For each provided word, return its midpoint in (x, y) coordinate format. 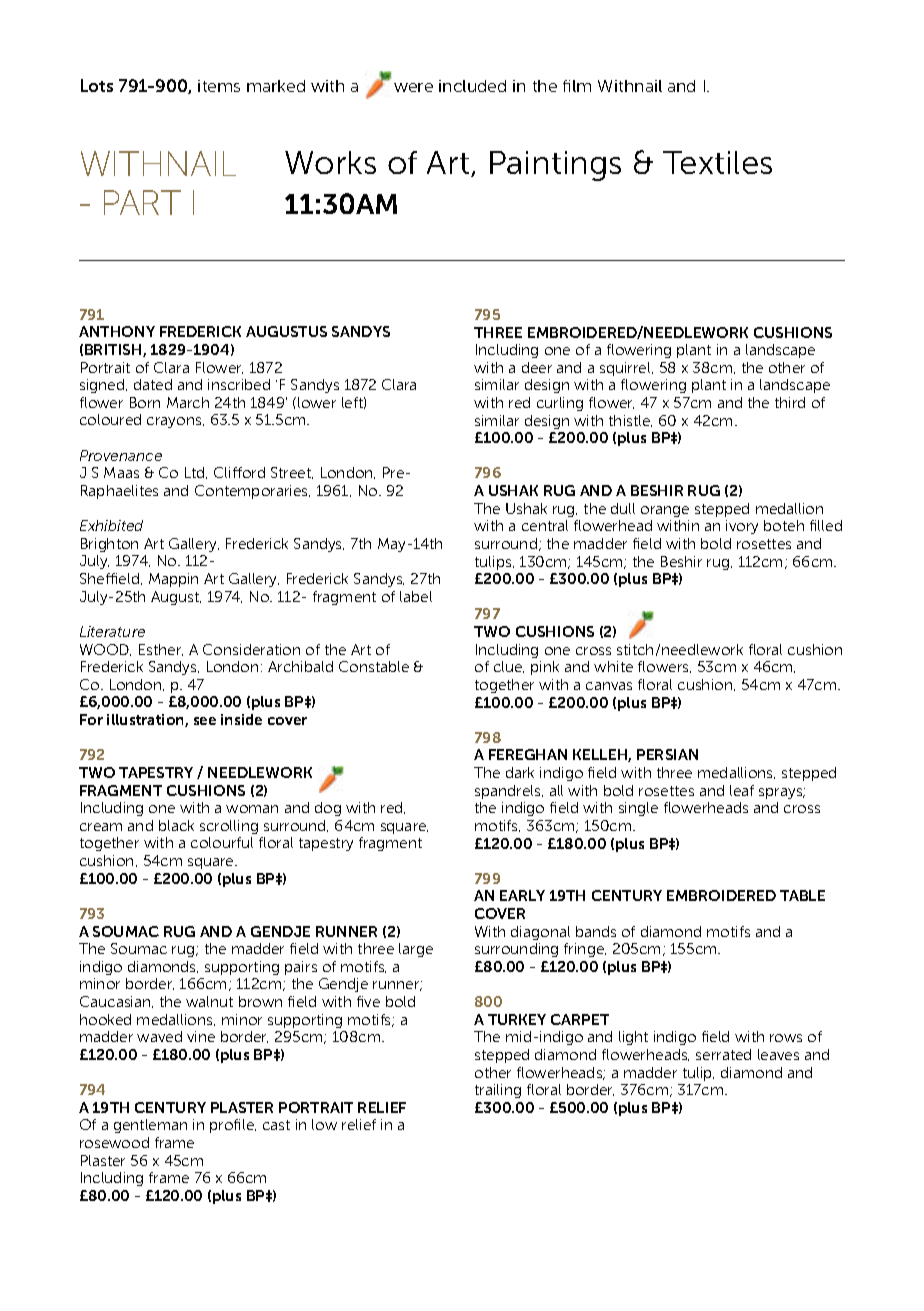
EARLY (522, 895)
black (176, 825)
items (219, 86)
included (472, 86)
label (416, 596)
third (790, 402)
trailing (498, 1091)
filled (826, 525)
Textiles (717, 162)
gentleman (150, 1126)
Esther (161, 650)
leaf (742, 790)
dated (153, 384)
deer (537, 367)
